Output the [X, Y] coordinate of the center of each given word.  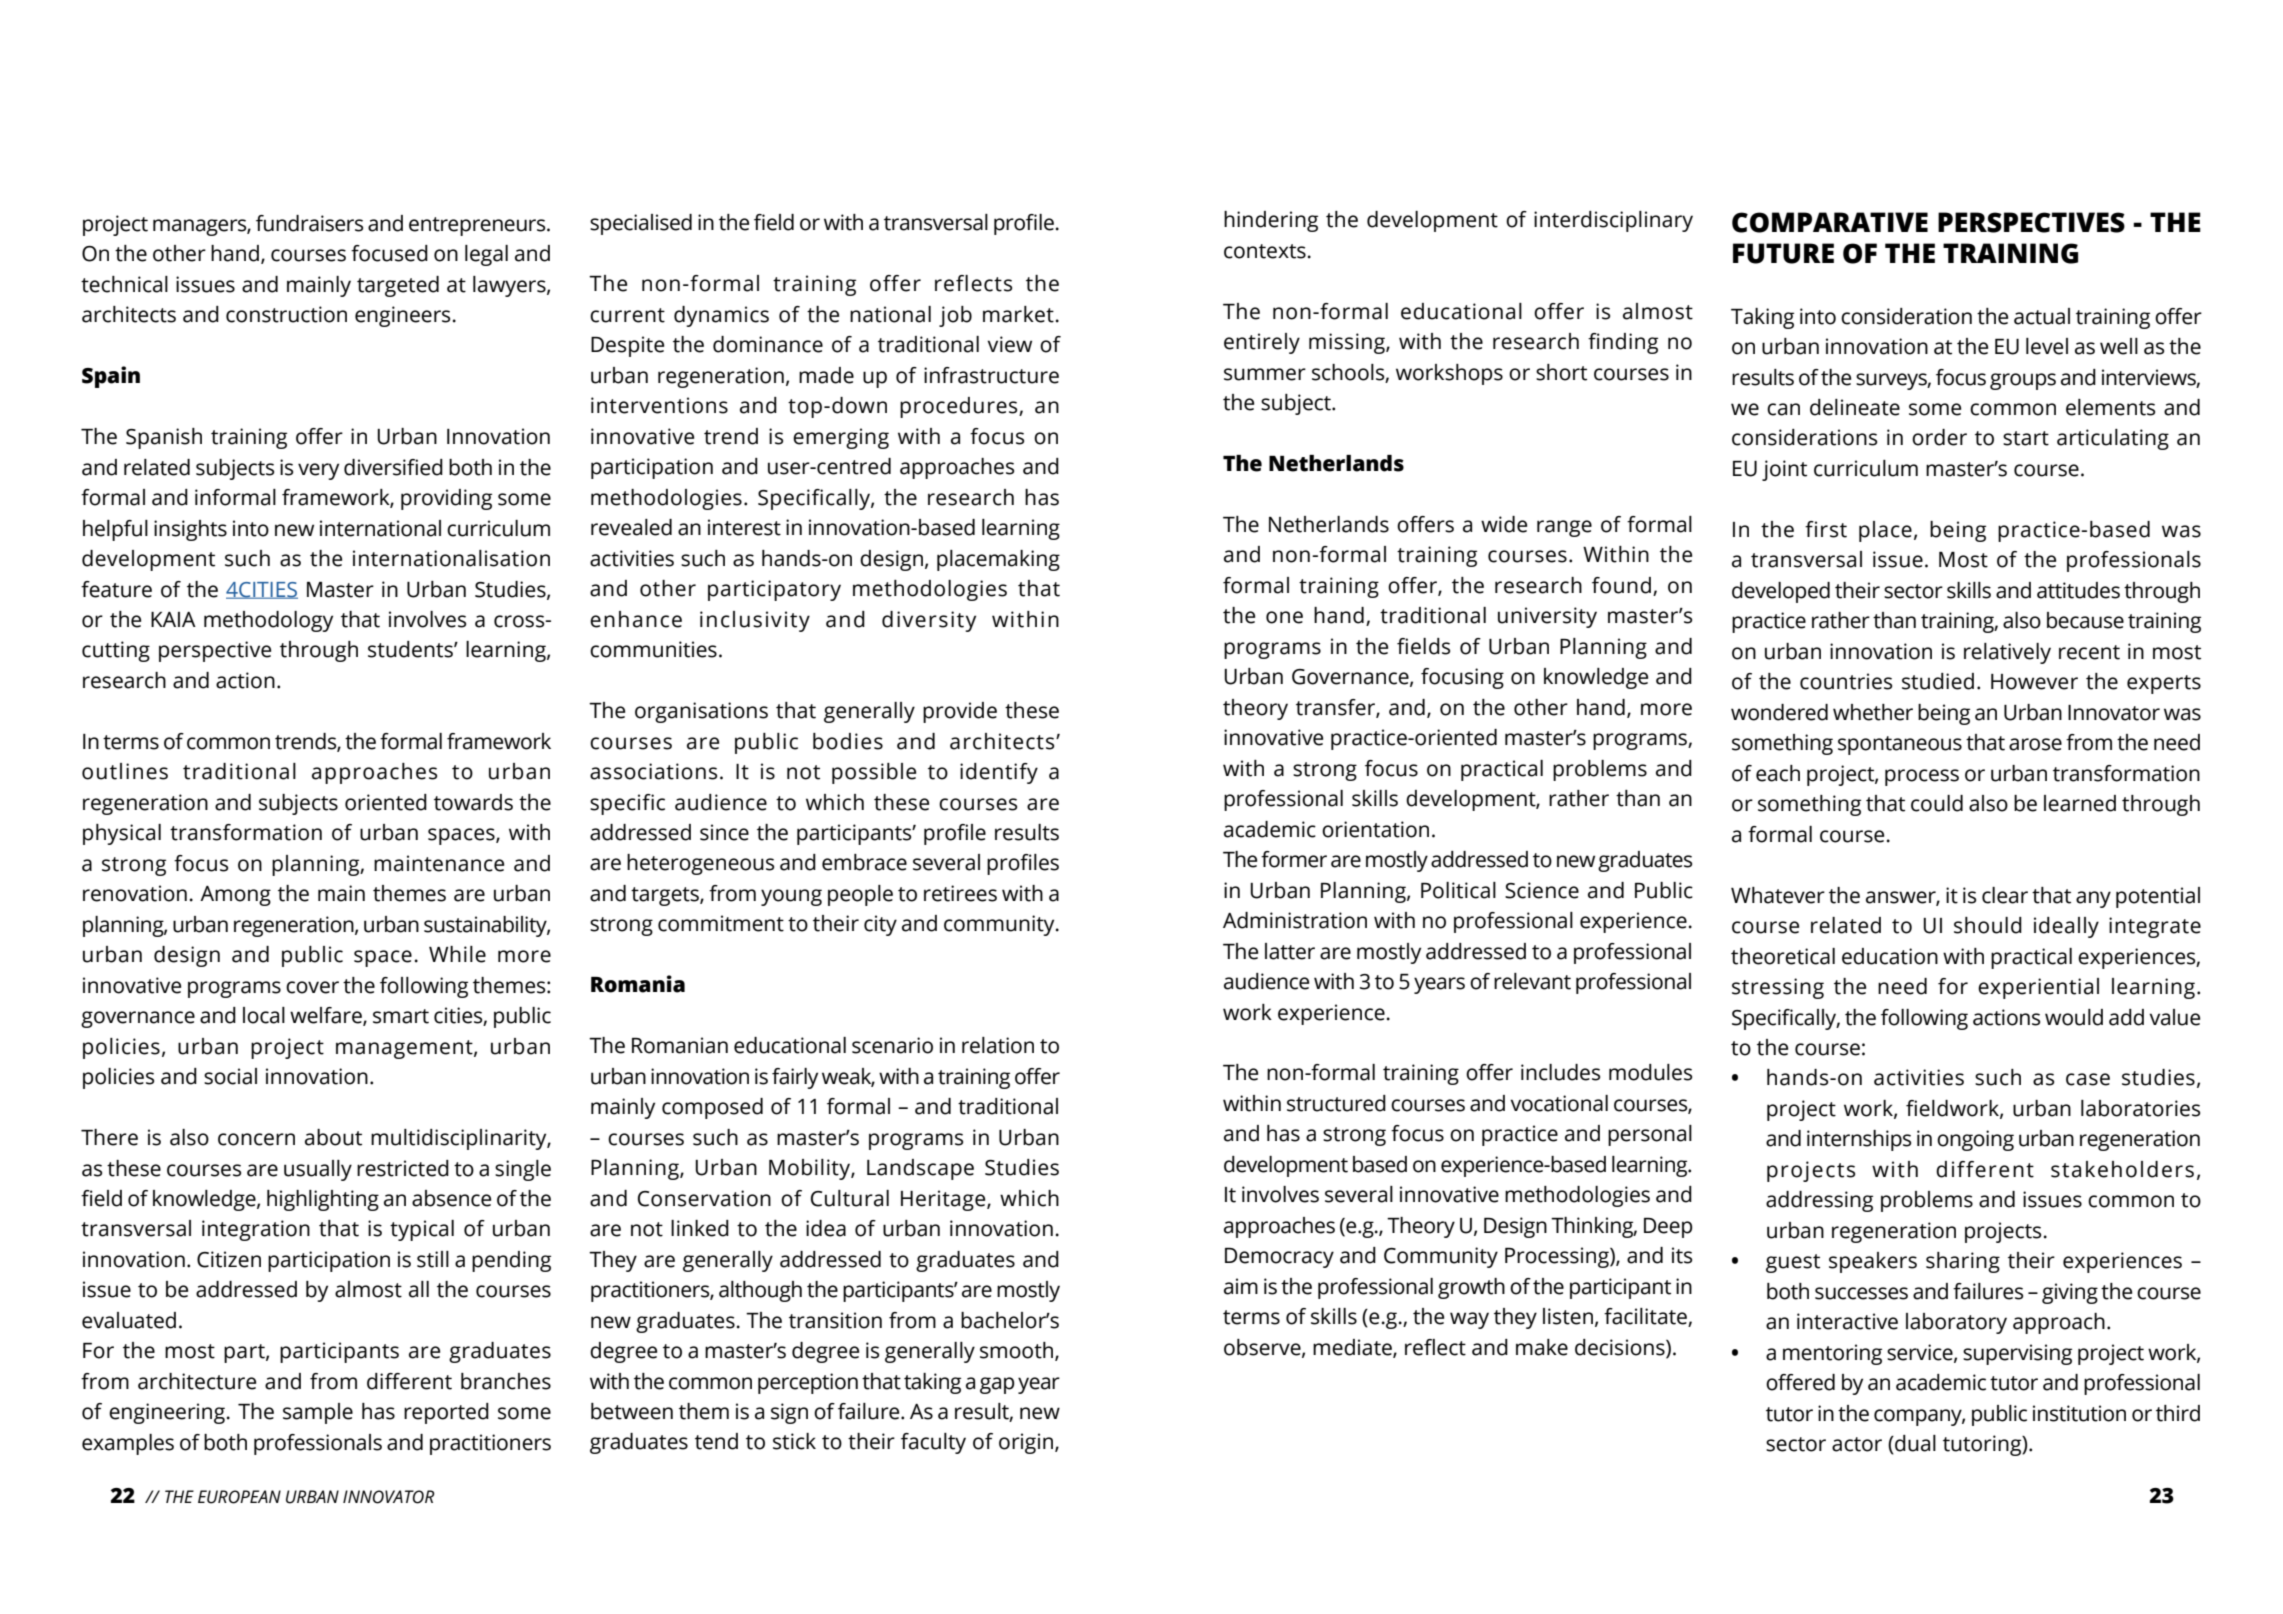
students [411, 649]
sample [318, 1413]
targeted [398, 286]
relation [998, 1045]
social [230, 1076]
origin [1027, 1443]
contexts [1265, 251]
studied [1938, 681]
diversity [929, 621]
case [2088, 1079]
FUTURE [1783, 253]
